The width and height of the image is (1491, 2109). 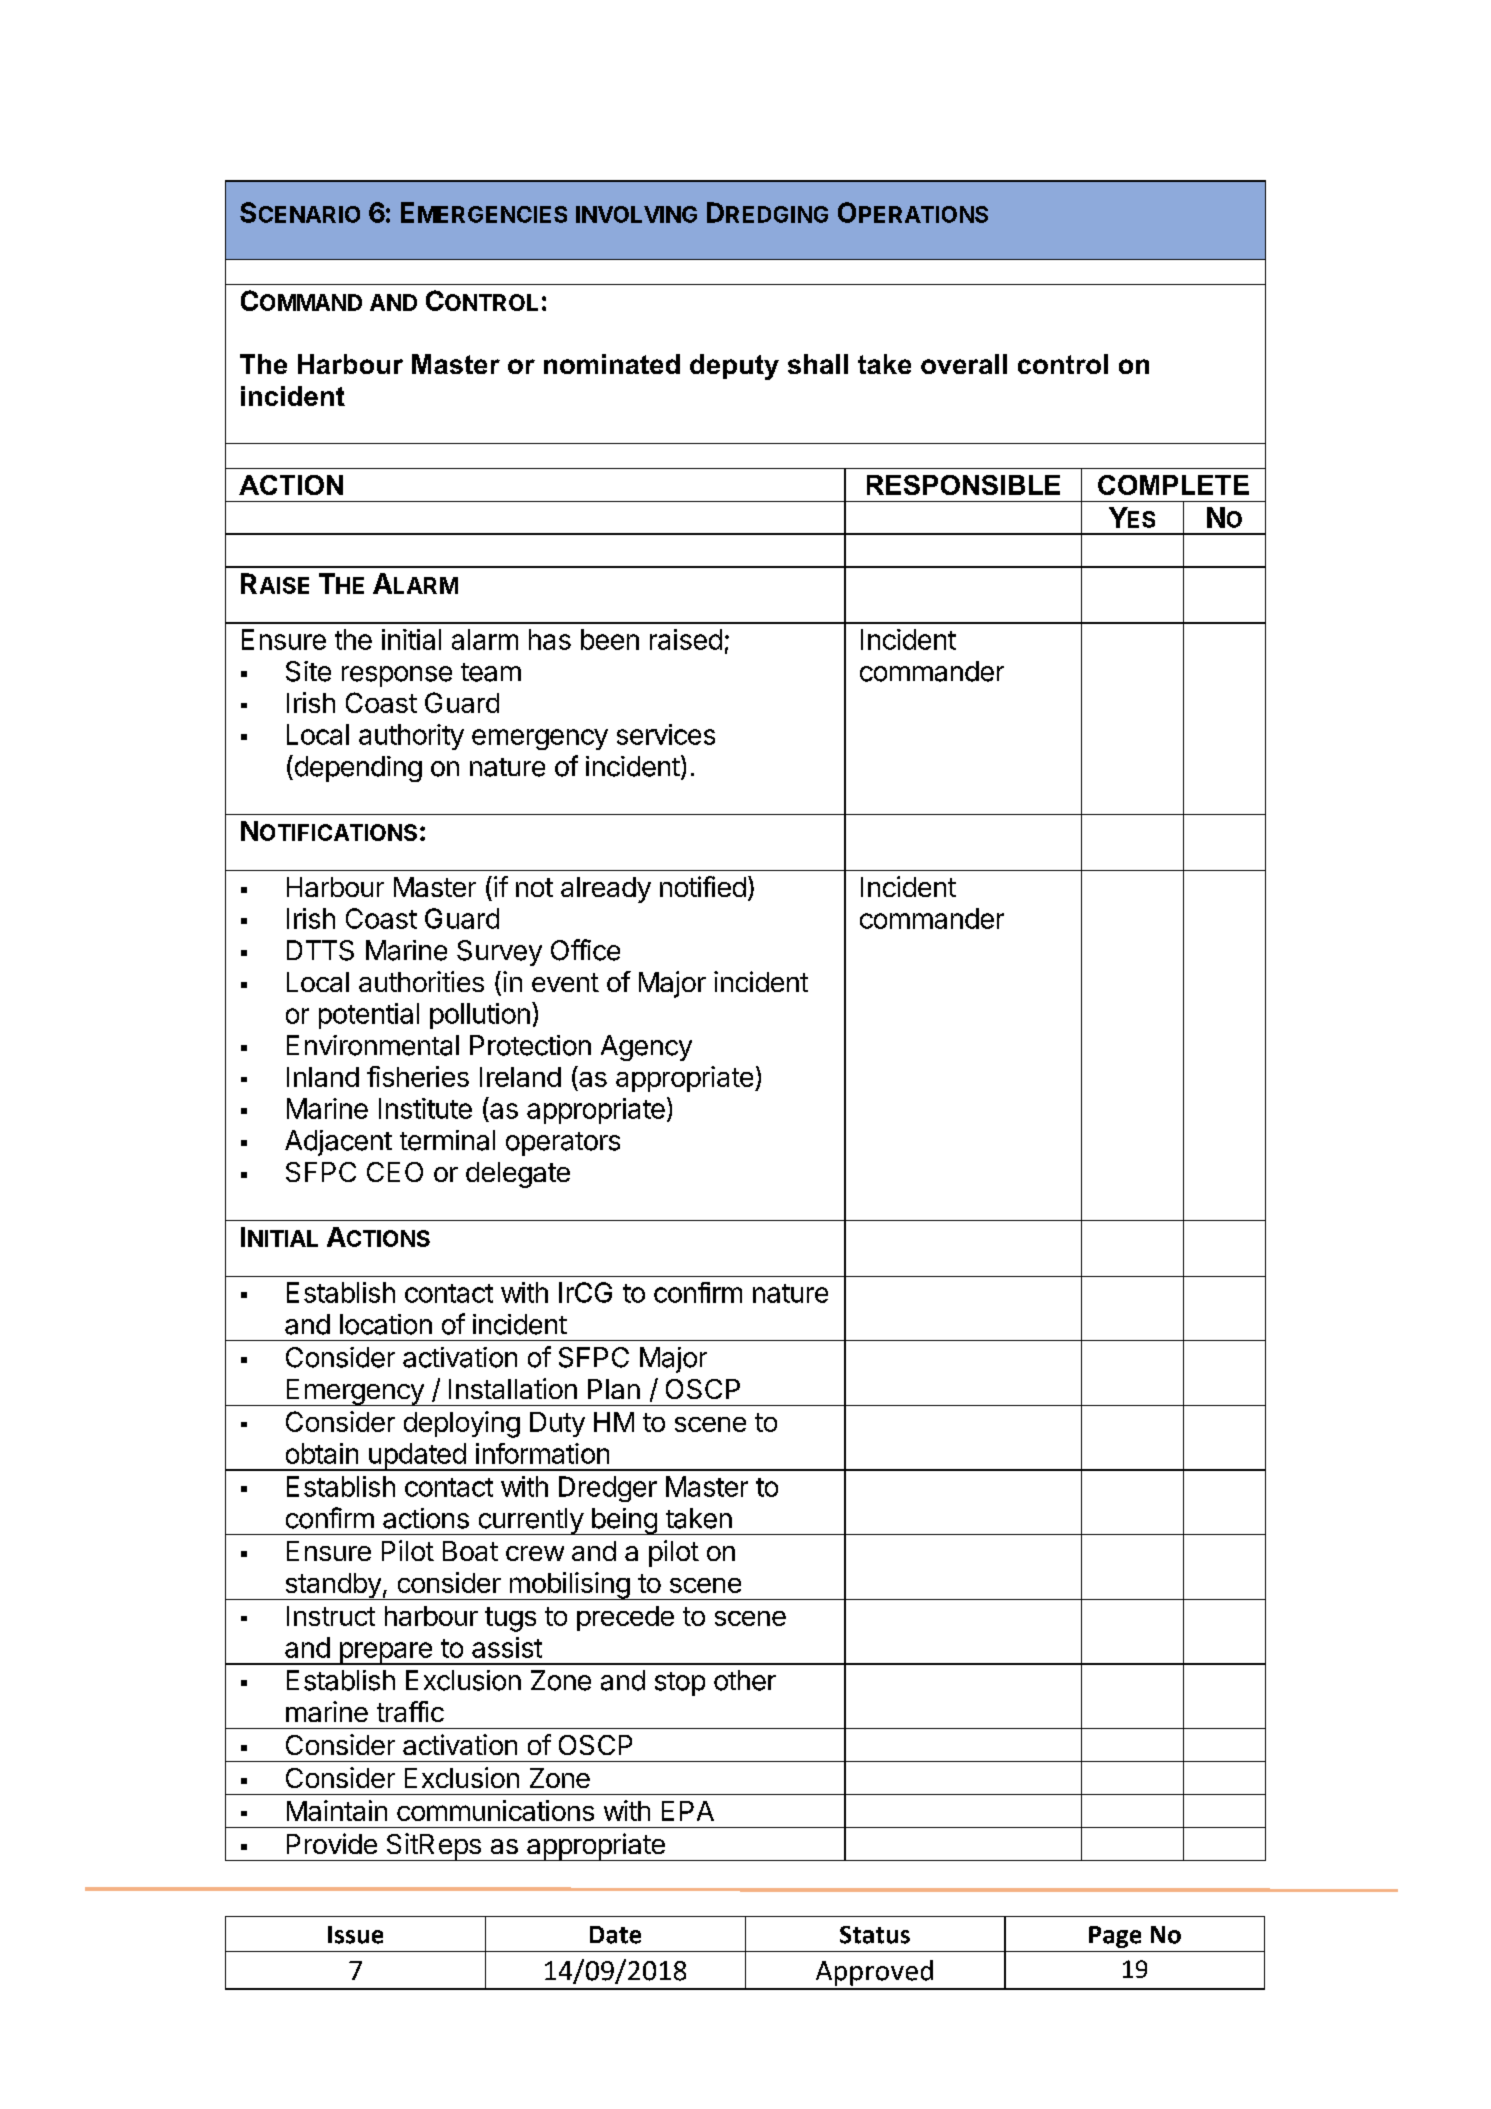 What do you see at coordinates (703, 886) in the image?
I see `notified` at bounding box center [703, 886].
